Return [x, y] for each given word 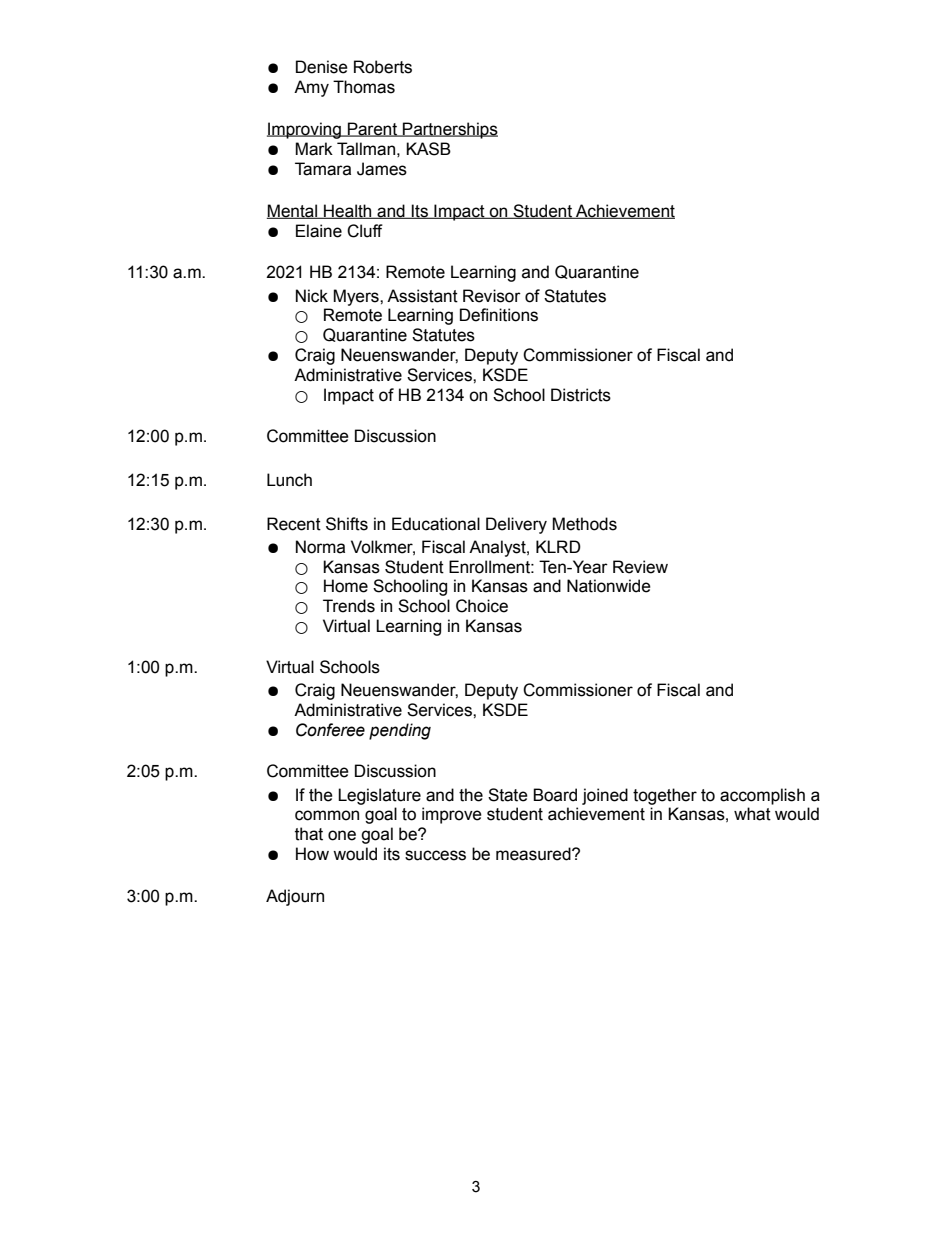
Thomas [364, 87]
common [327, 815]
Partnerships [449, 130]
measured [534, 854]
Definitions [499, 315]
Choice [482, 606]
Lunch [289, 480]
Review [640, 567]
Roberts [383, 67]
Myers [357, 297]
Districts [581, 395]
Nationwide [609, 586]
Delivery [516, 525]
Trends [349, 606]
